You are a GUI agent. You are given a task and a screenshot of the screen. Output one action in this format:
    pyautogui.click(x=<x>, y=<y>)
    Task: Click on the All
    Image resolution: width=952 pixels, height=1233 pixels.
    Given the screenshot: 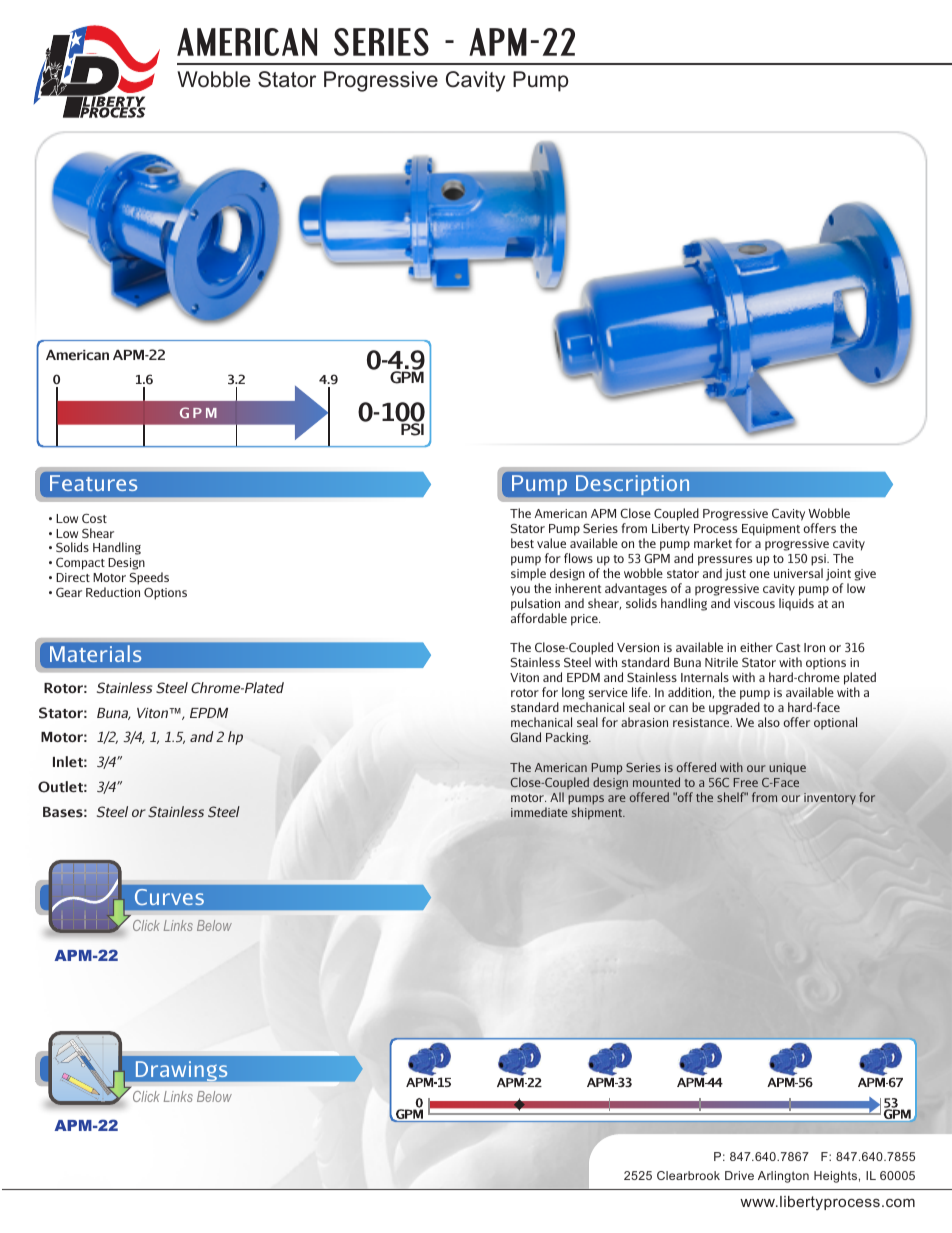 What is the action you would take?
    pyautogui.click(x=557, y=797)
